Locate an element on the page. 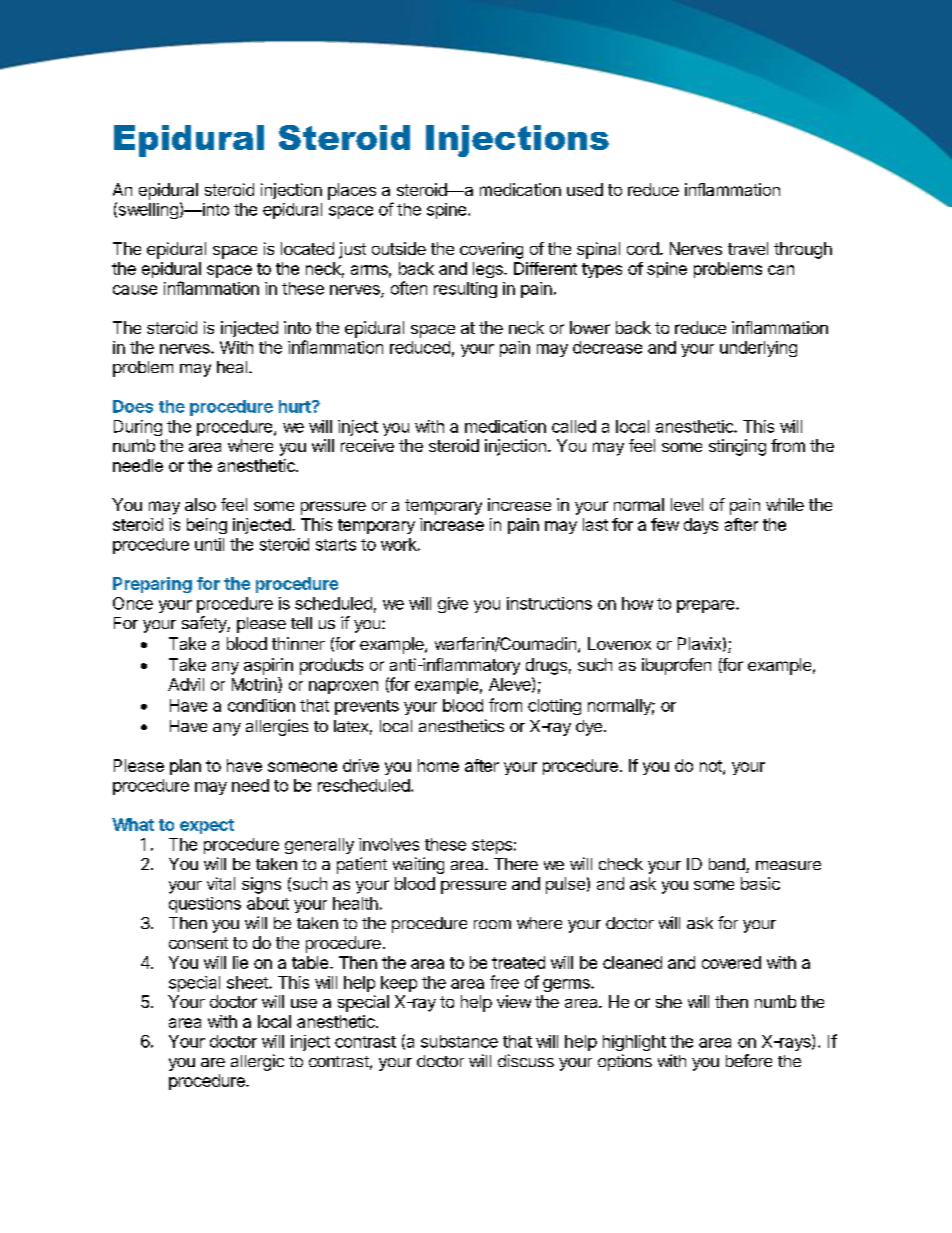  travel is located at coordinates (748, 248).
